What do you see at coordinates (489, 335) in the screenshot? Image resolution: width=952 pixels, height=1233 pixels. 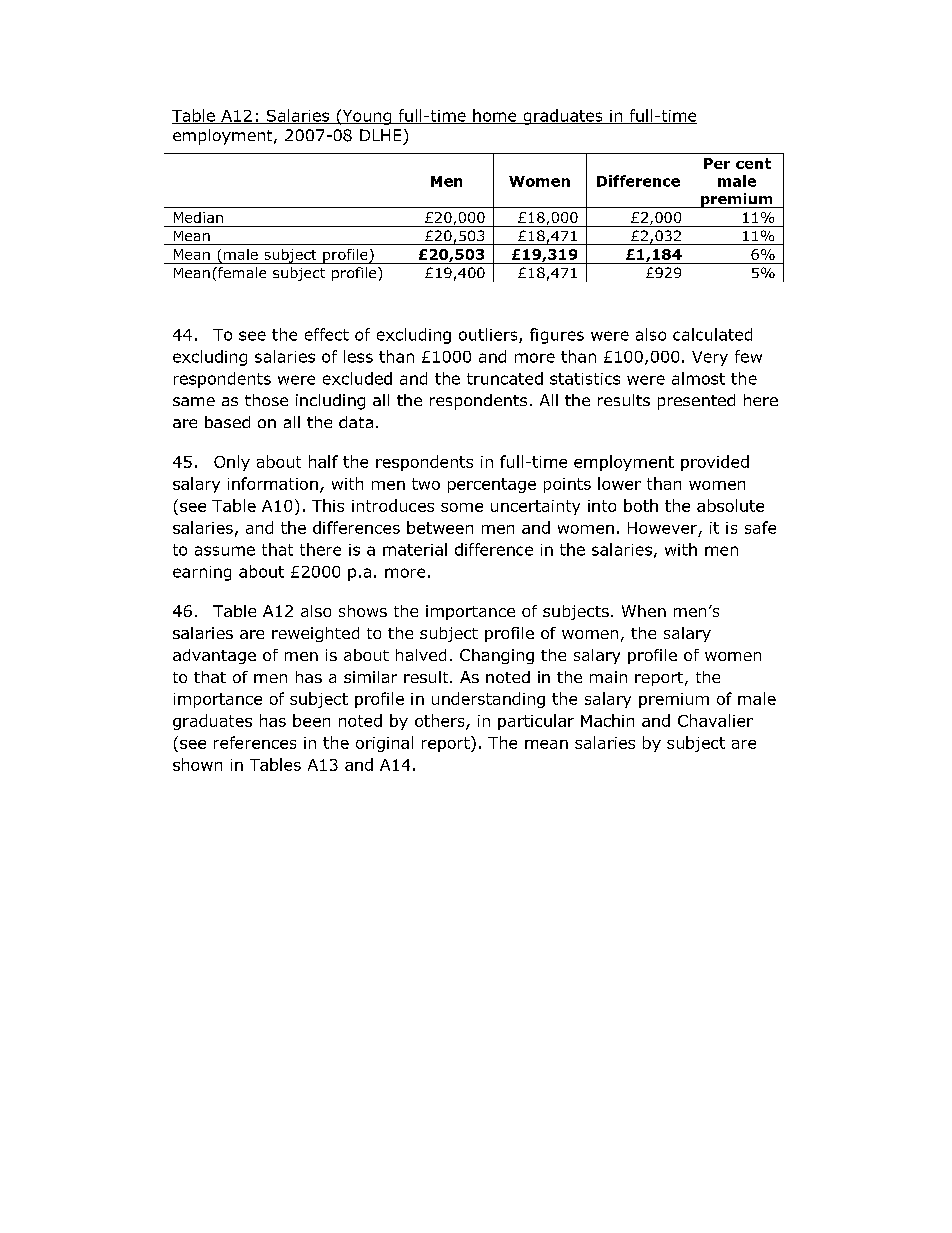 I see `outliers` at bounding box center [489, 335].
